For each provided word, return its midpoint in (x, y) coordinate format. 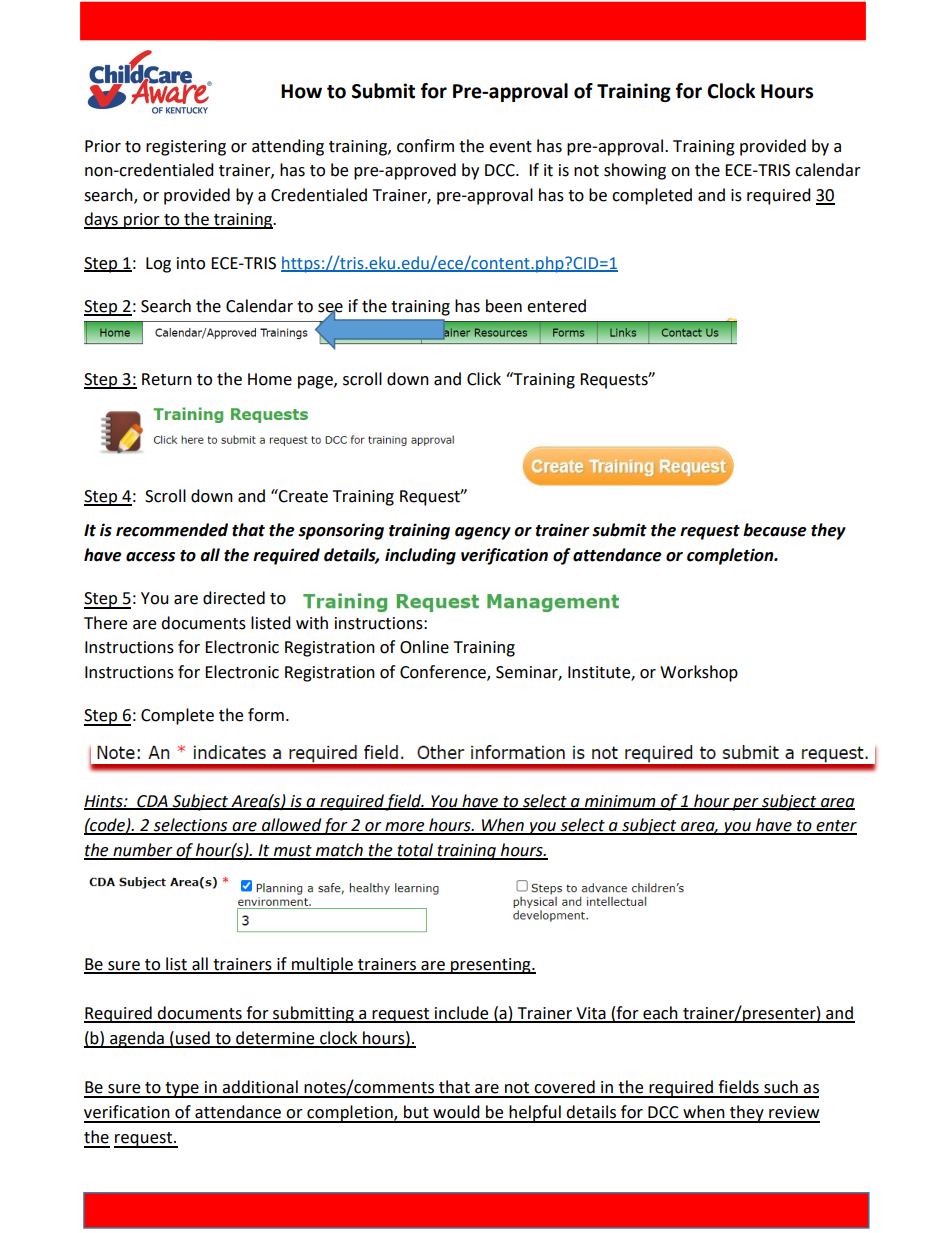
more (405, 828)
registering (186, 148)
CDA (152, 802)
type (182, 1090)
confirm (425, 146)
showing (635, 171)
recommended (172, 530)
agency (483, 533)
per (746, 804)
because (775, 530)
